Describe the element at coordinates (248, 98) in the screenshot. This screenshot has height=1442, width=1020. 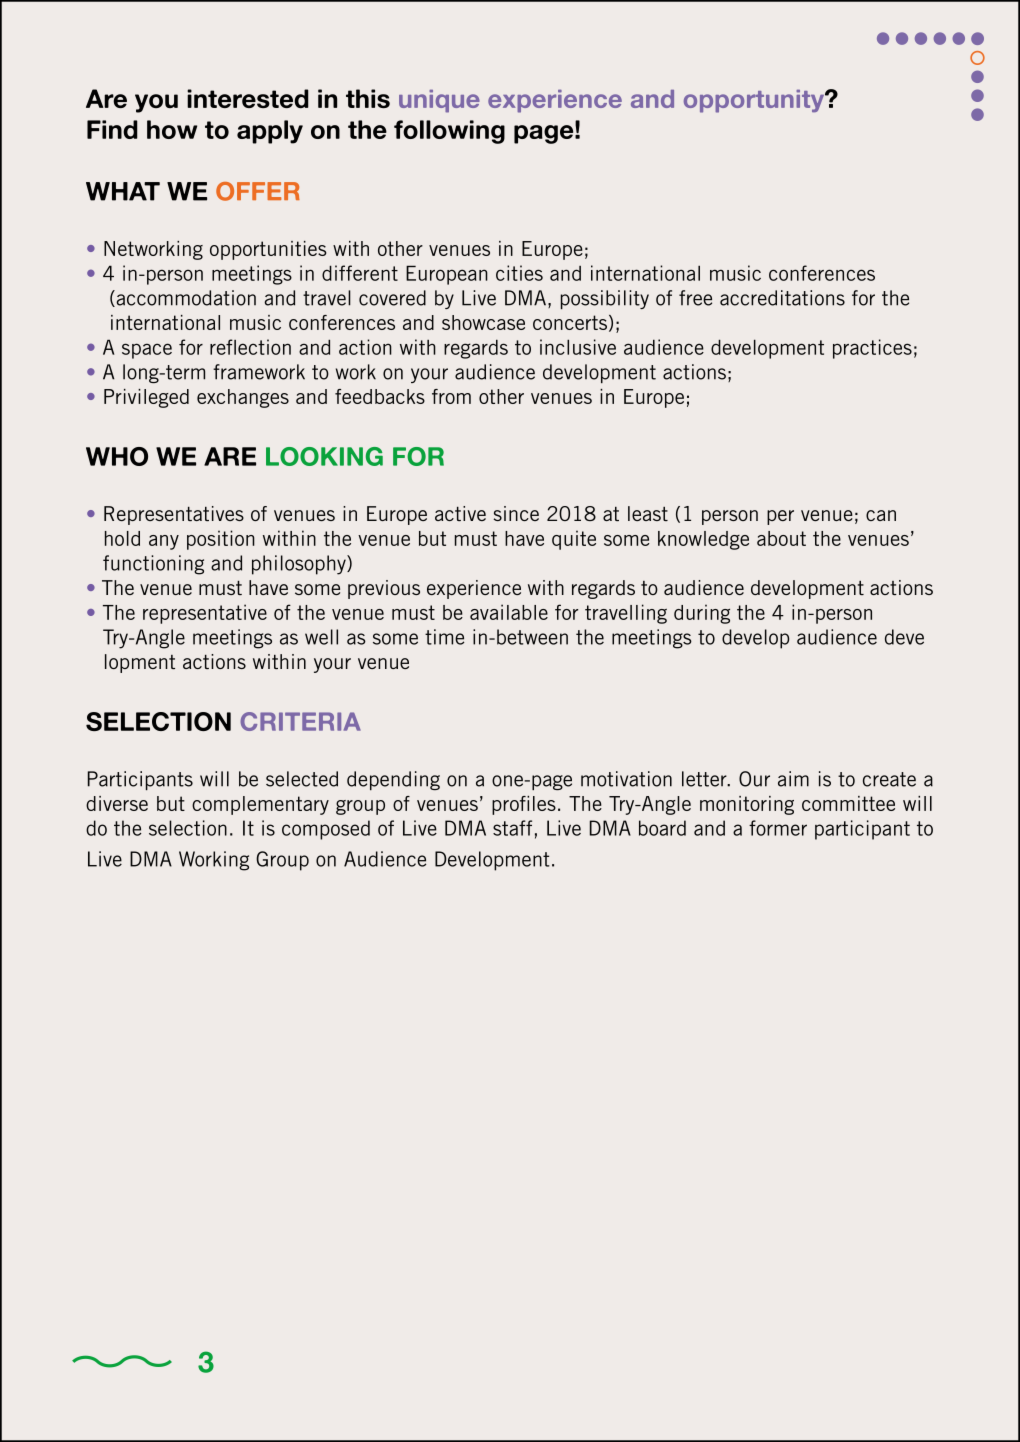
I see `interested` at that location.
